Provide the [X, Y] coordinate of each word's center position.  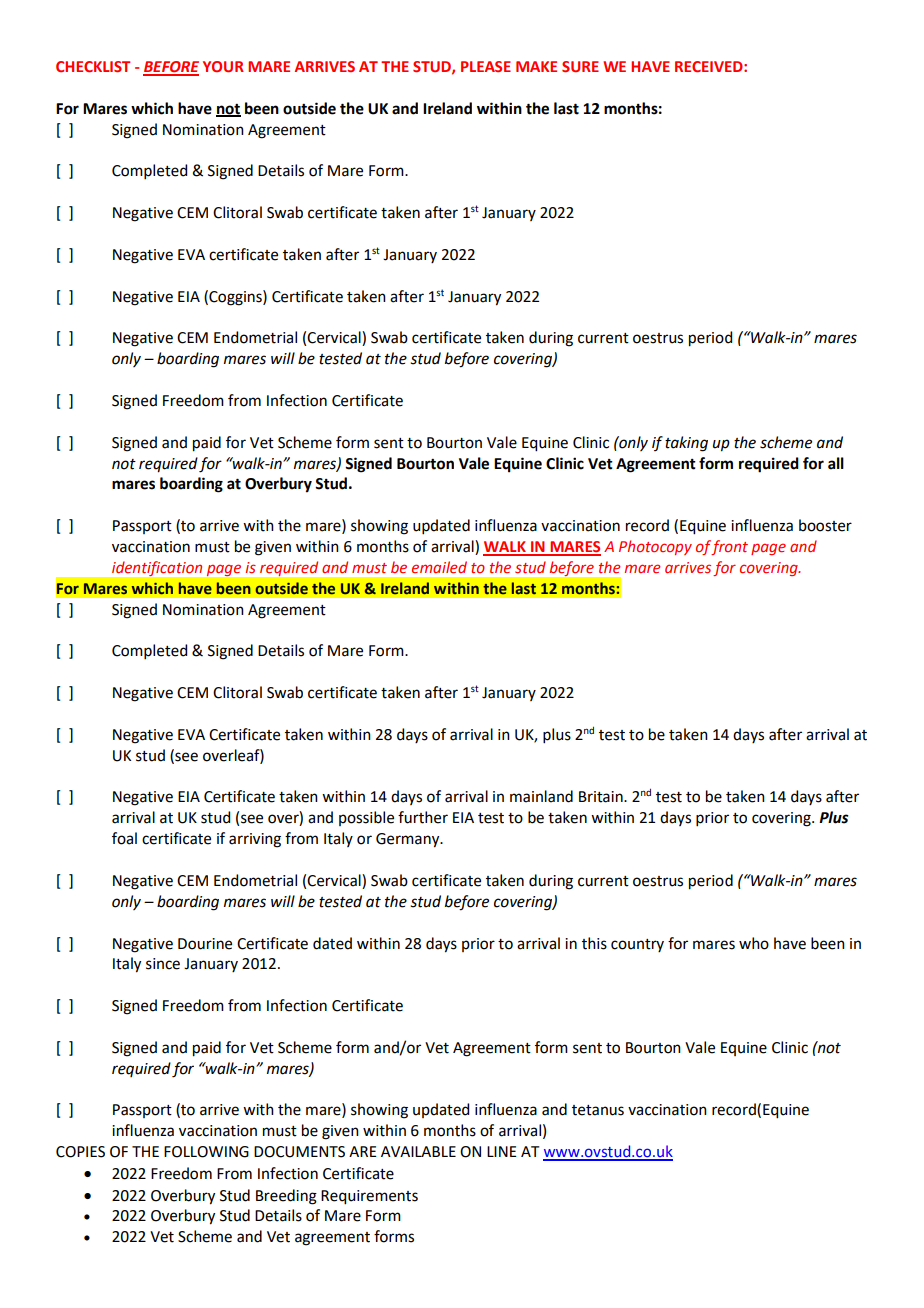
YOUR [223, 66]
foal [124, 838]
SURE [580, 66]
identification [157, 568]
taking [686, 444]
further [423, 817]
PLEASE [486, 66]
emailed [439, 567]
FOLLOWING [206, 1152]
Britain [602, 797]
